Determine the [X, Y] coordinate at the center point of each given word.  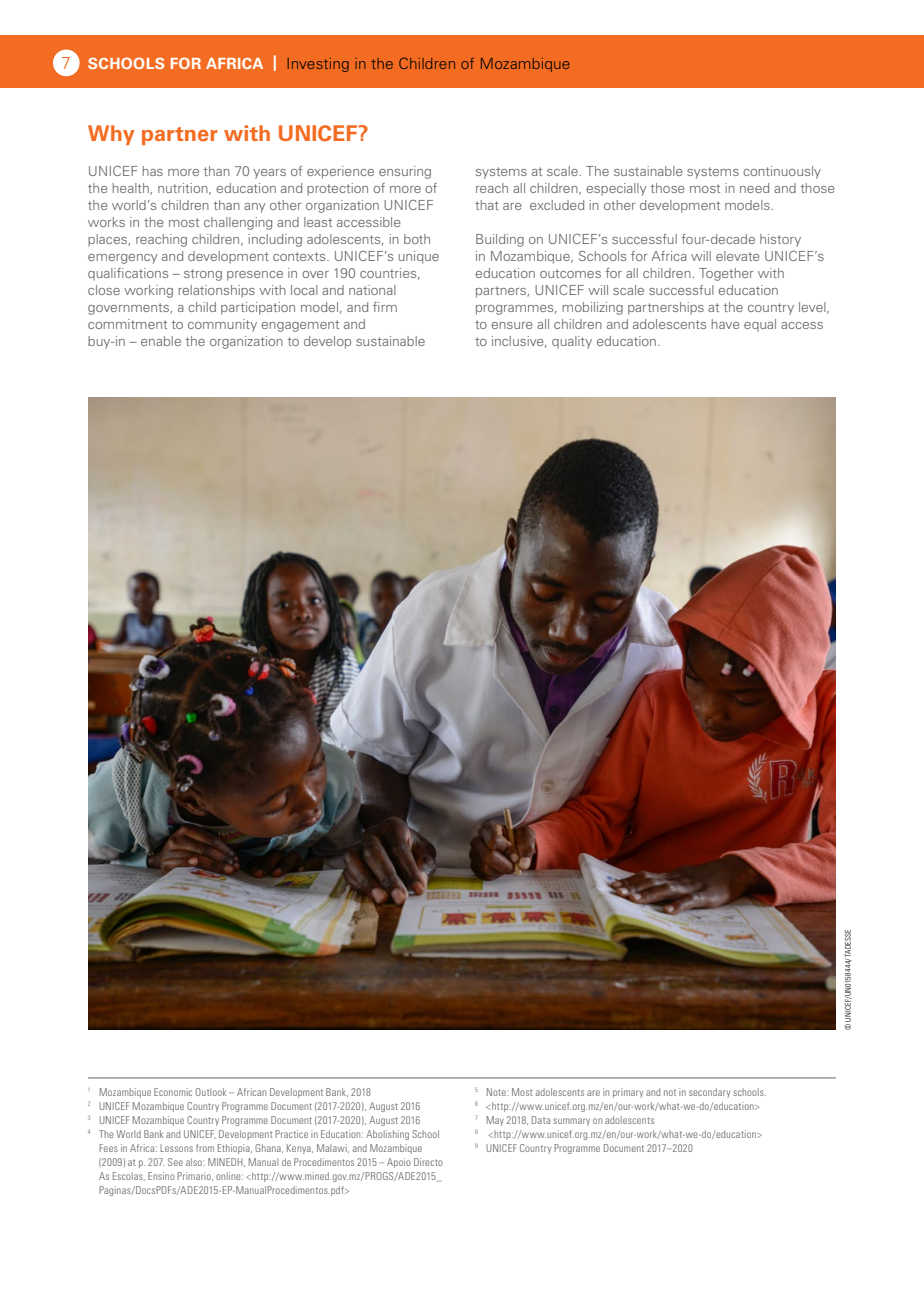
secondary [709, 1093]
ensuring [405, 172]
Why [111, 135]
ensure [512, 325]
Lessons [176, 1148]
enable [161, 341]
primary [628, 1093]
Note [497, 1092]
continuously [782, 172]
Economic [173, 1092]
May [495, 1121]
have [726, 324]
